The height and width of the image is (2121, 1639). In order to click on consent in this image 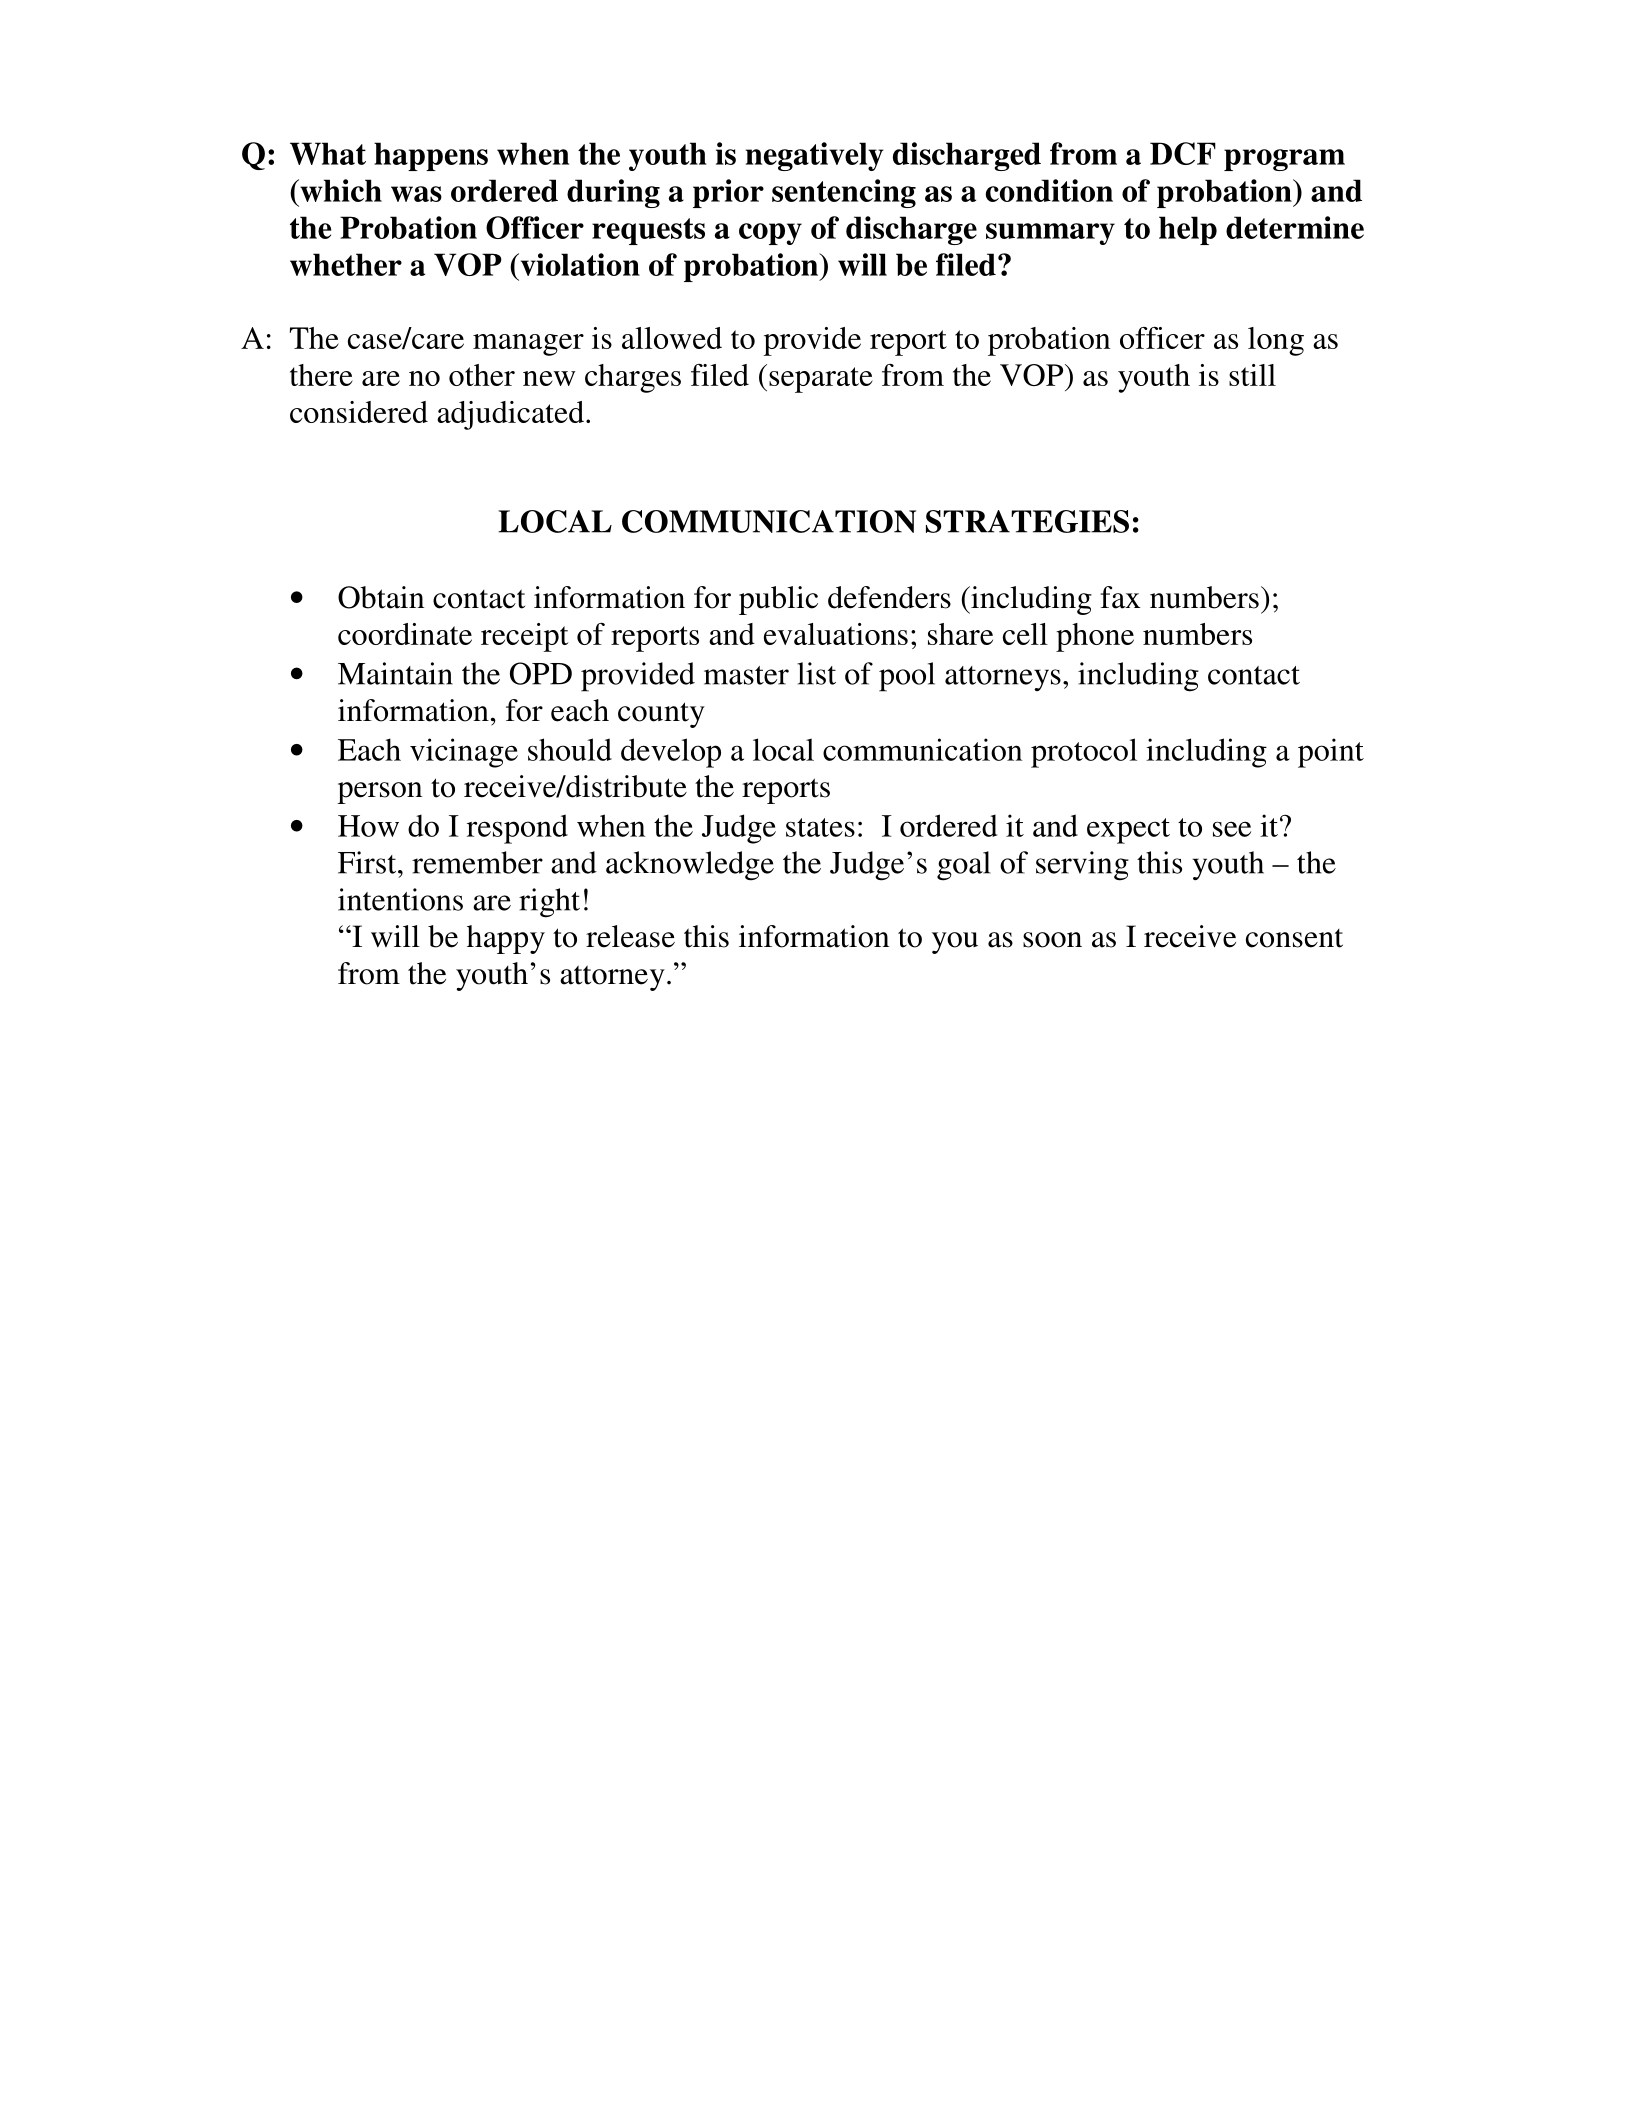, I will do `click(1294, 938)`.
